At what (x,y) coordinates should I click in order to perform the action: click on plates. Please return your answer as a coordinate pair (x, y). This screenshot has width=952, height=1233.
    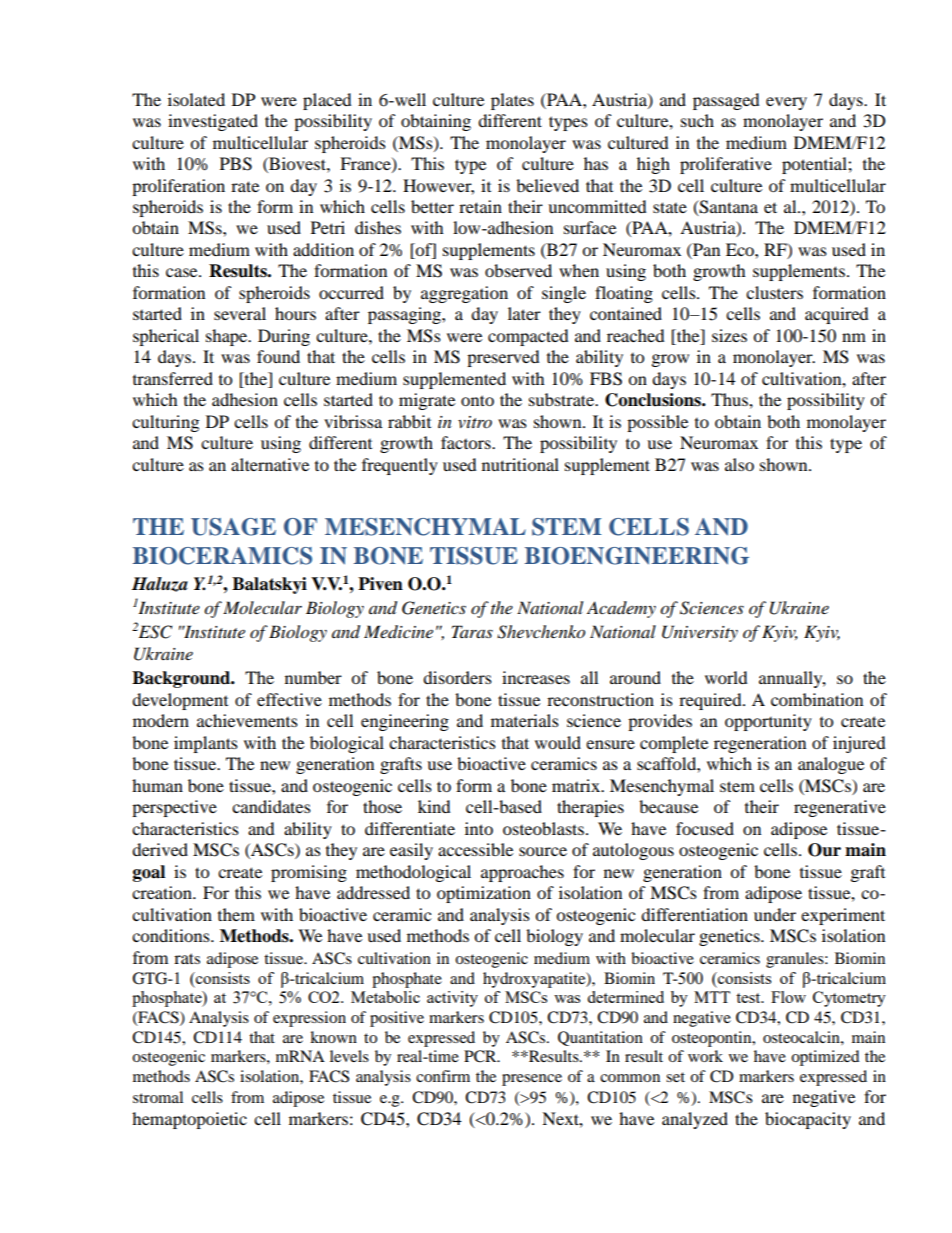
    Looking at the image, I should click on (512, 101).
